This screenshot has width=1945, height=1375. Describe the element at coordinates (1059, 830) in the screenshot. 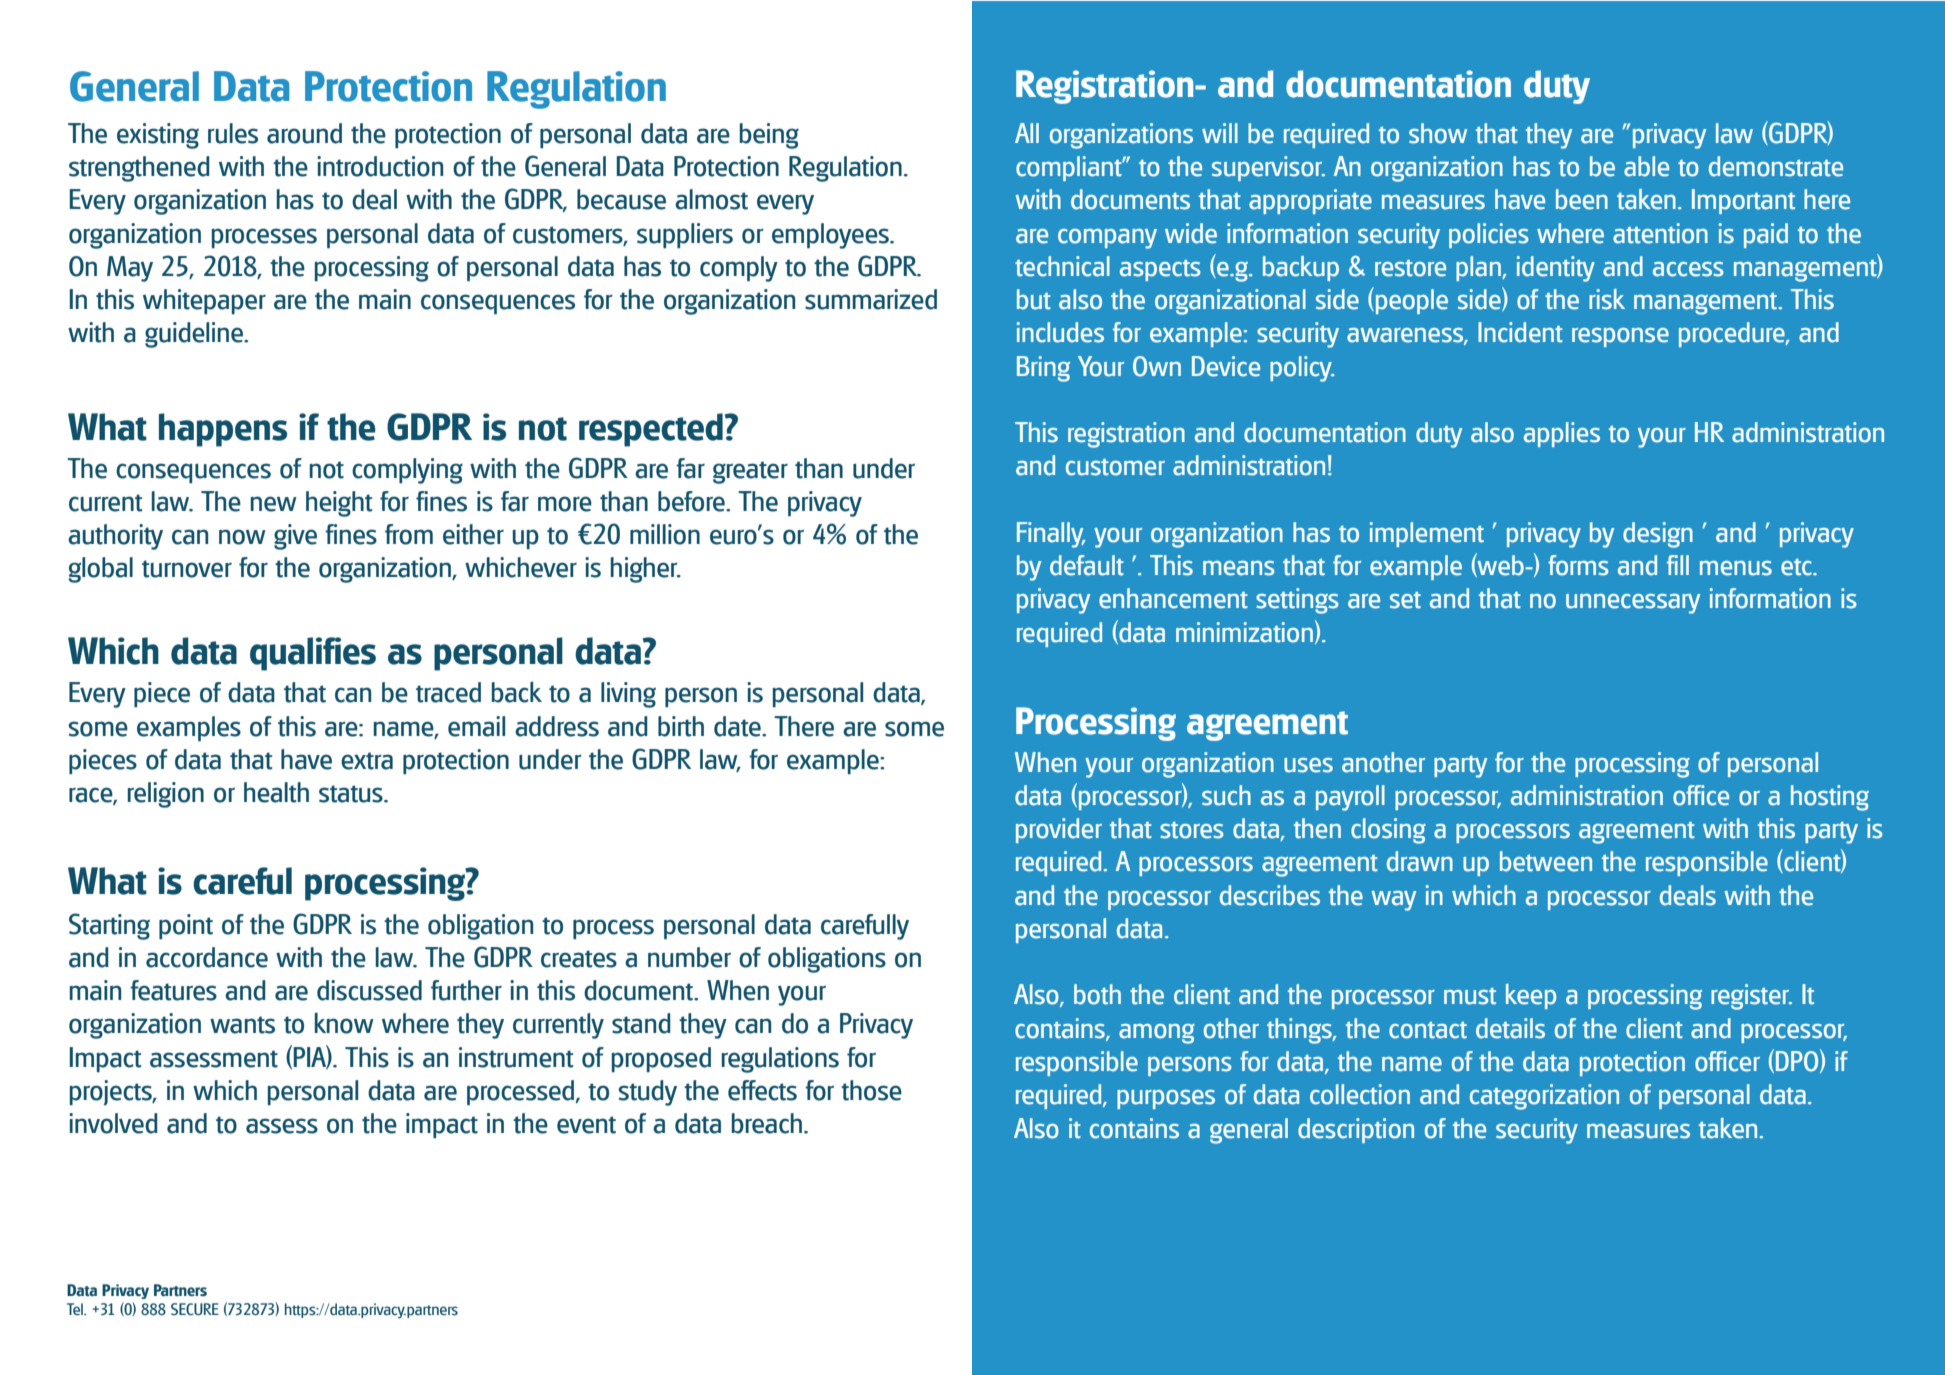

I see `provider` at that location.
